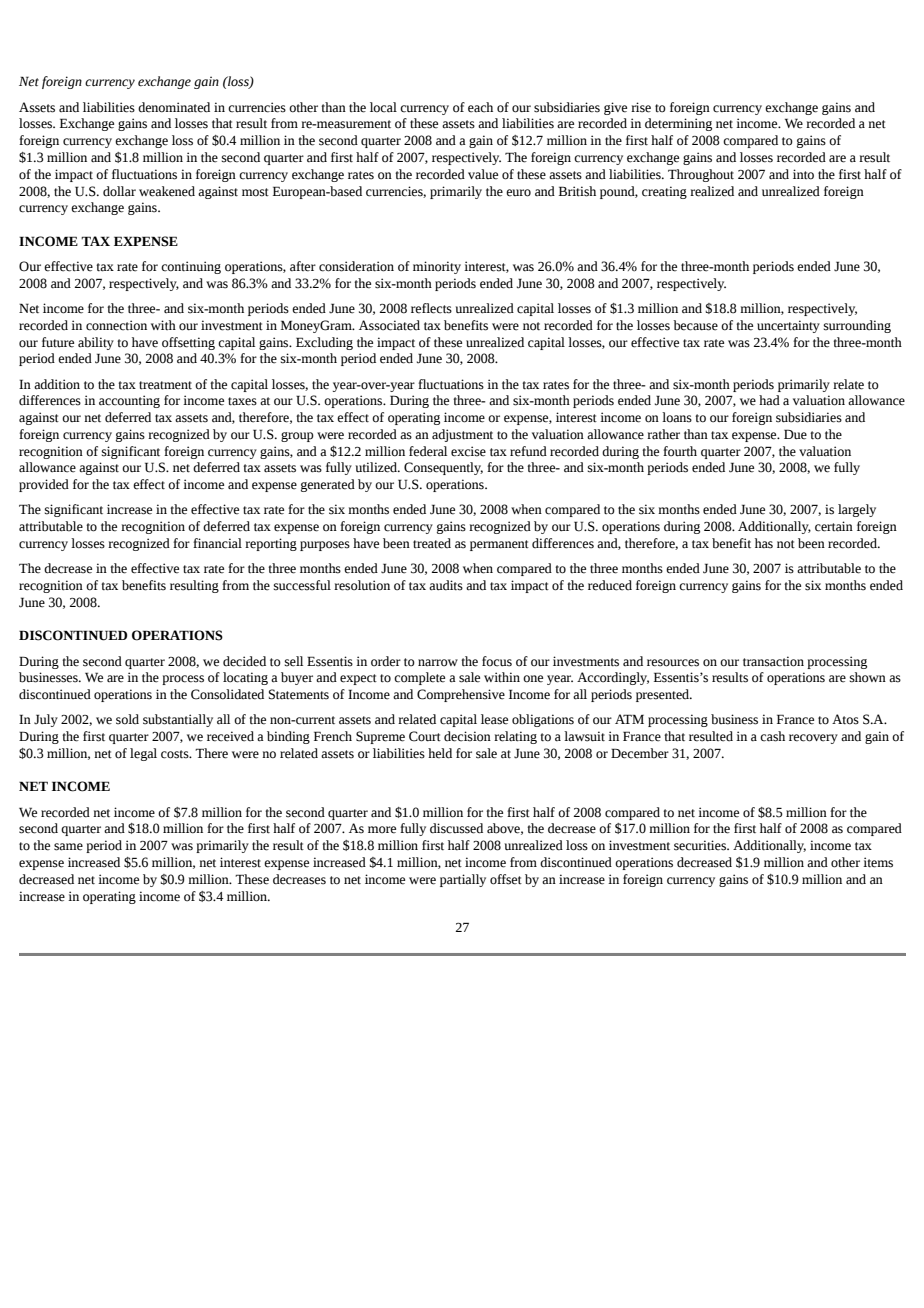 Image resolution: width=924 pixels, height=1308 pixels. What do you see at coordinates (165, 385) in the image?
I see `treatment` at bounding box center [165, 385].
